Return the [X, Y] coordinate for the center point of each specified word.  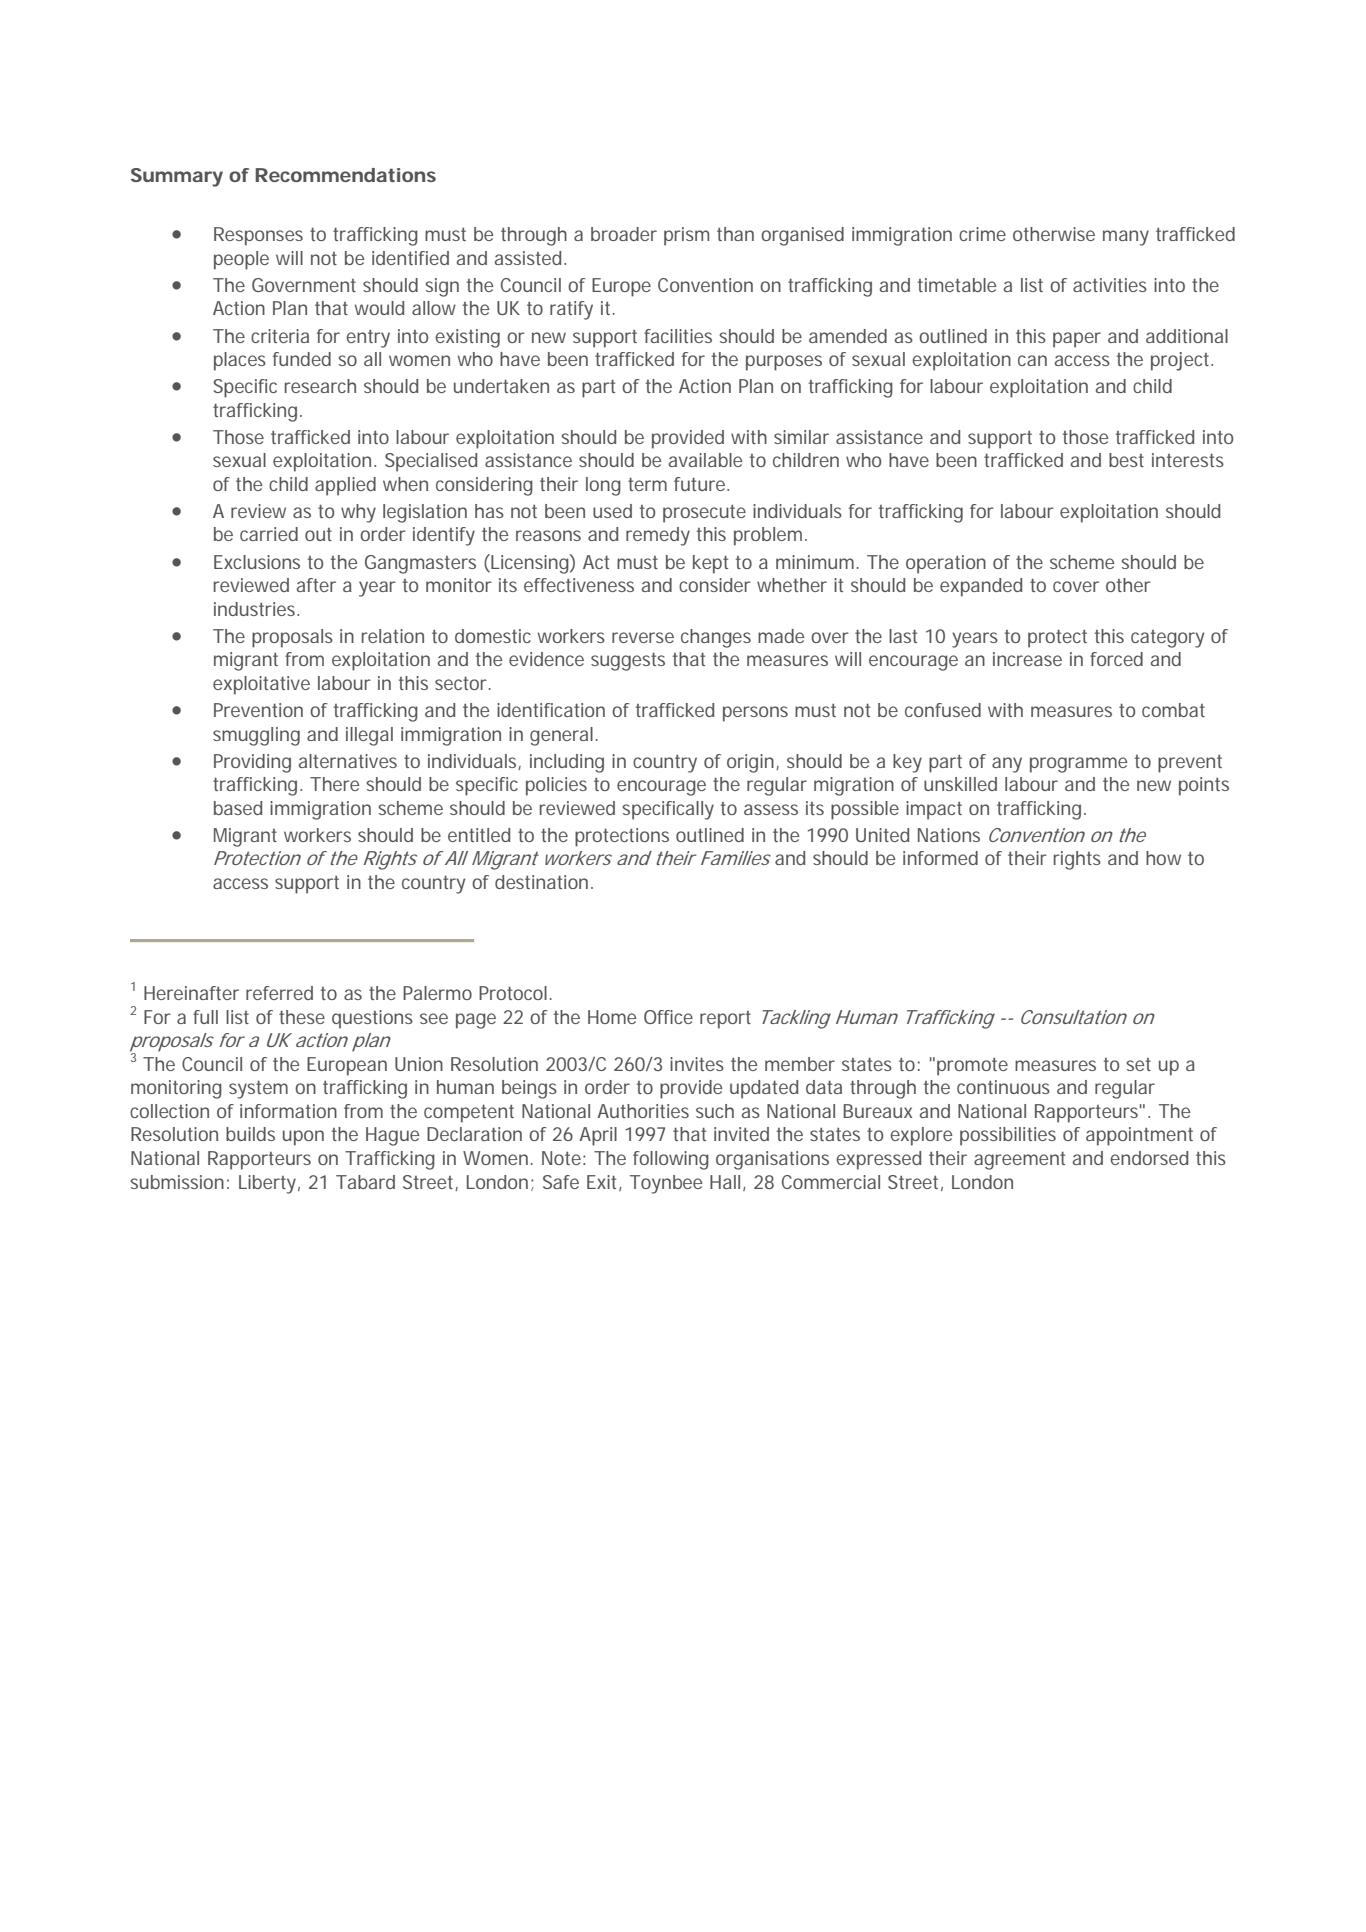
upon [303, 1138]
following [671, 1160]
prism [686, 236]
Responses [258, 236]
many [1126, 238]
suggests [628, 662]
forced [1116, 659]
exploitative [261, 685]
